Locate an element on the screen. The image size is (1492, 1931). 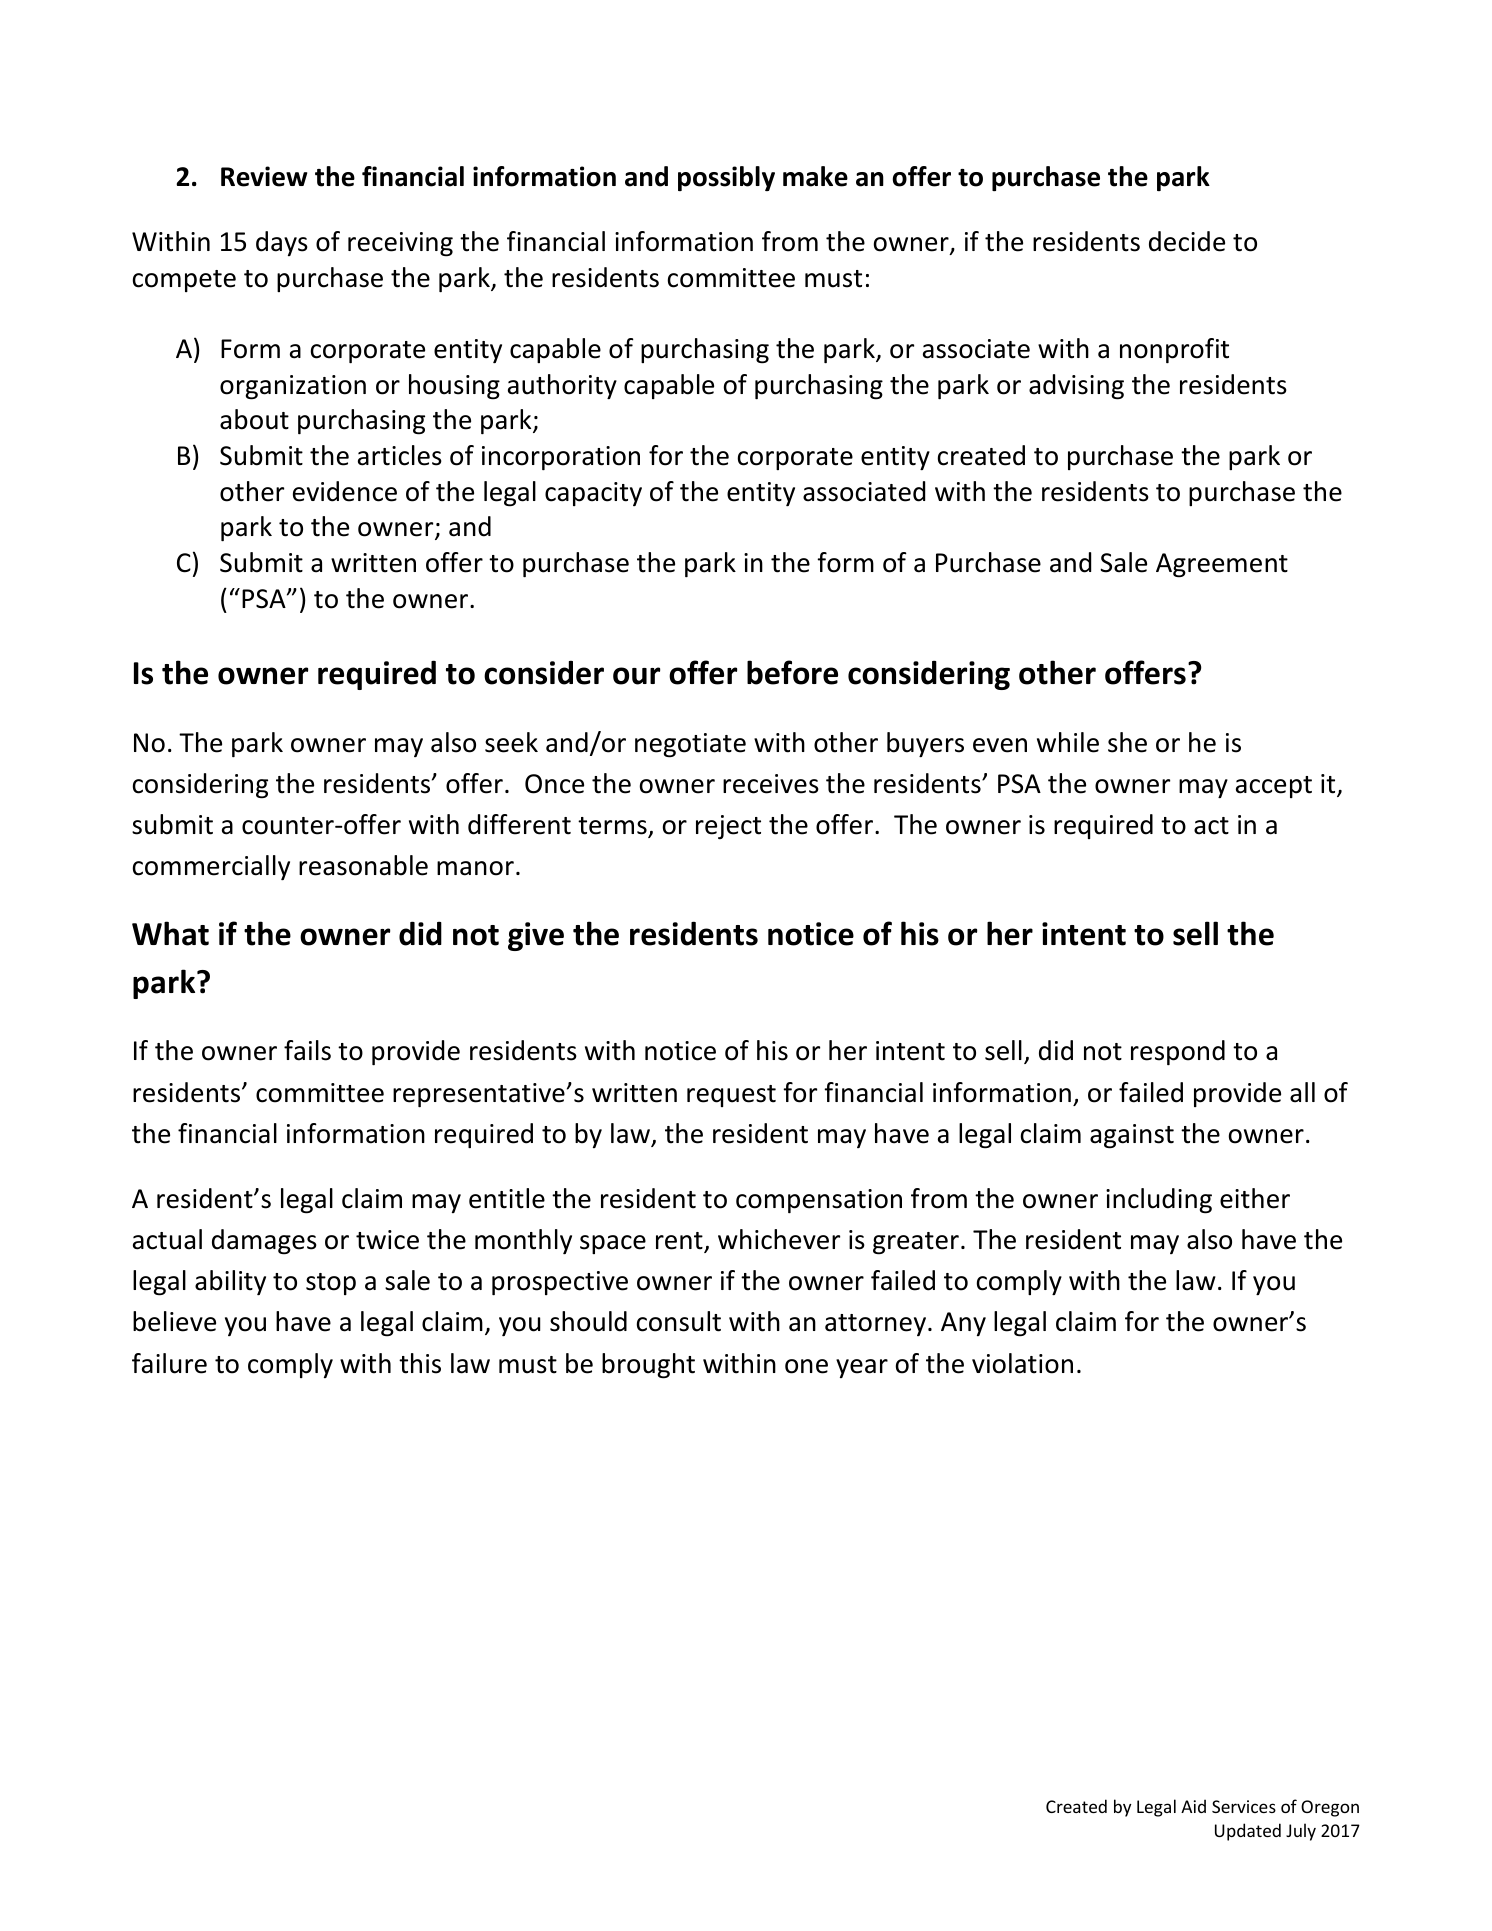
this is located at coordinates (420, 1363).
